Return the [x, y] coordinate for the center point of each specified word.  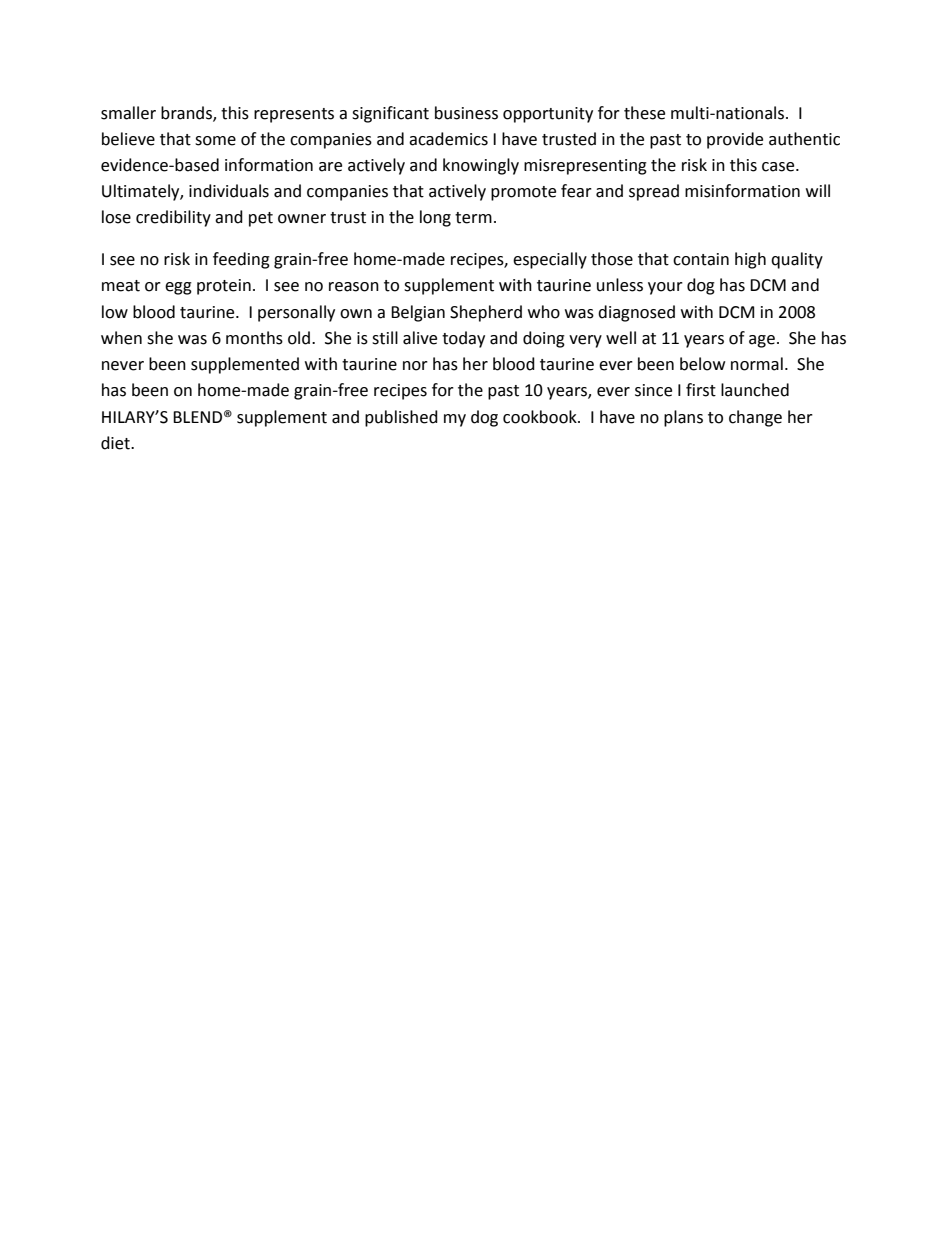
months [254, 338]
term [473, 218]
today [463, 339]
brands [187, 113]
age [762, 341]
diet [116, 443]
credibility [173, 218]
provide [735, 140]
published [401, 418]
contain [701, 259]
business [466, 113]
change [755, 418]
